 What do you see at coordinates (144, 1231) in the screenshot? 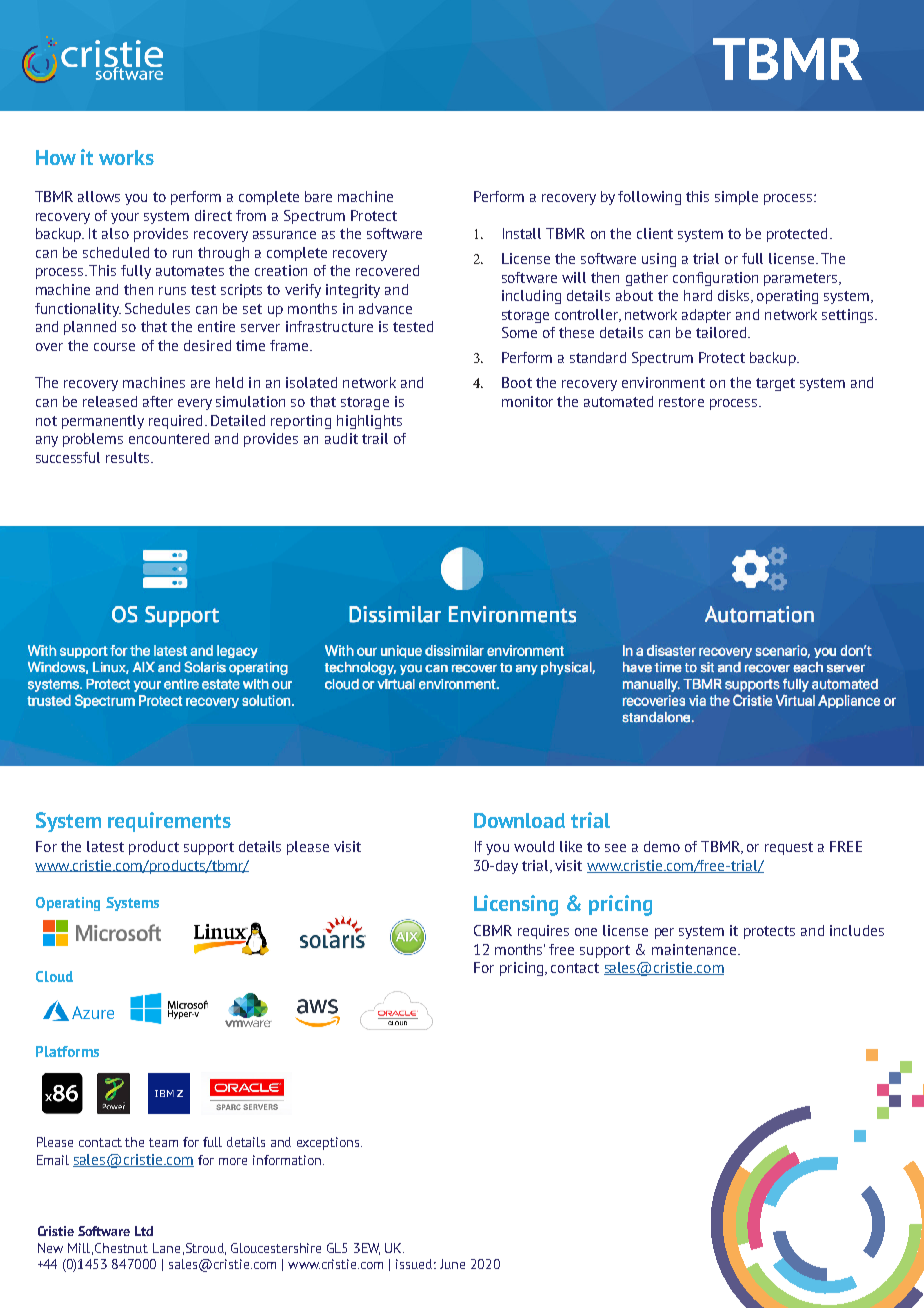
I see `Ltd` at bounding box center [144, 1231].
